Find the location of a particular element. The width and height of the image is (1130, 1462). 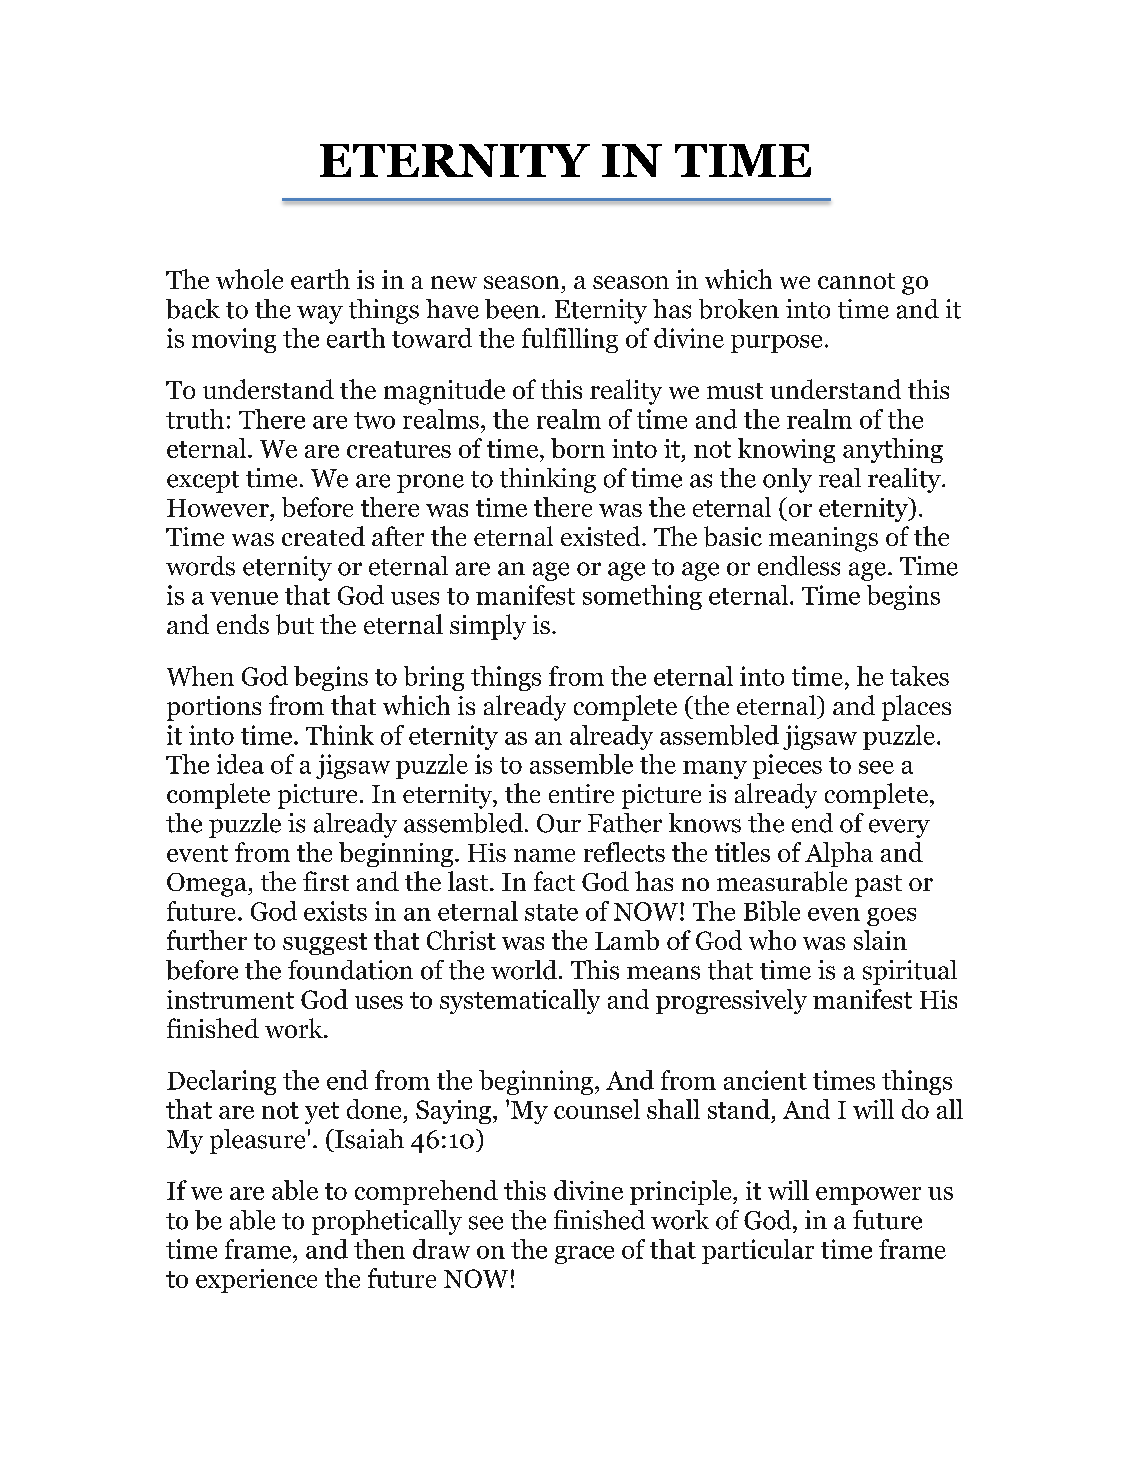

been is located at coordinates (512, 309).
